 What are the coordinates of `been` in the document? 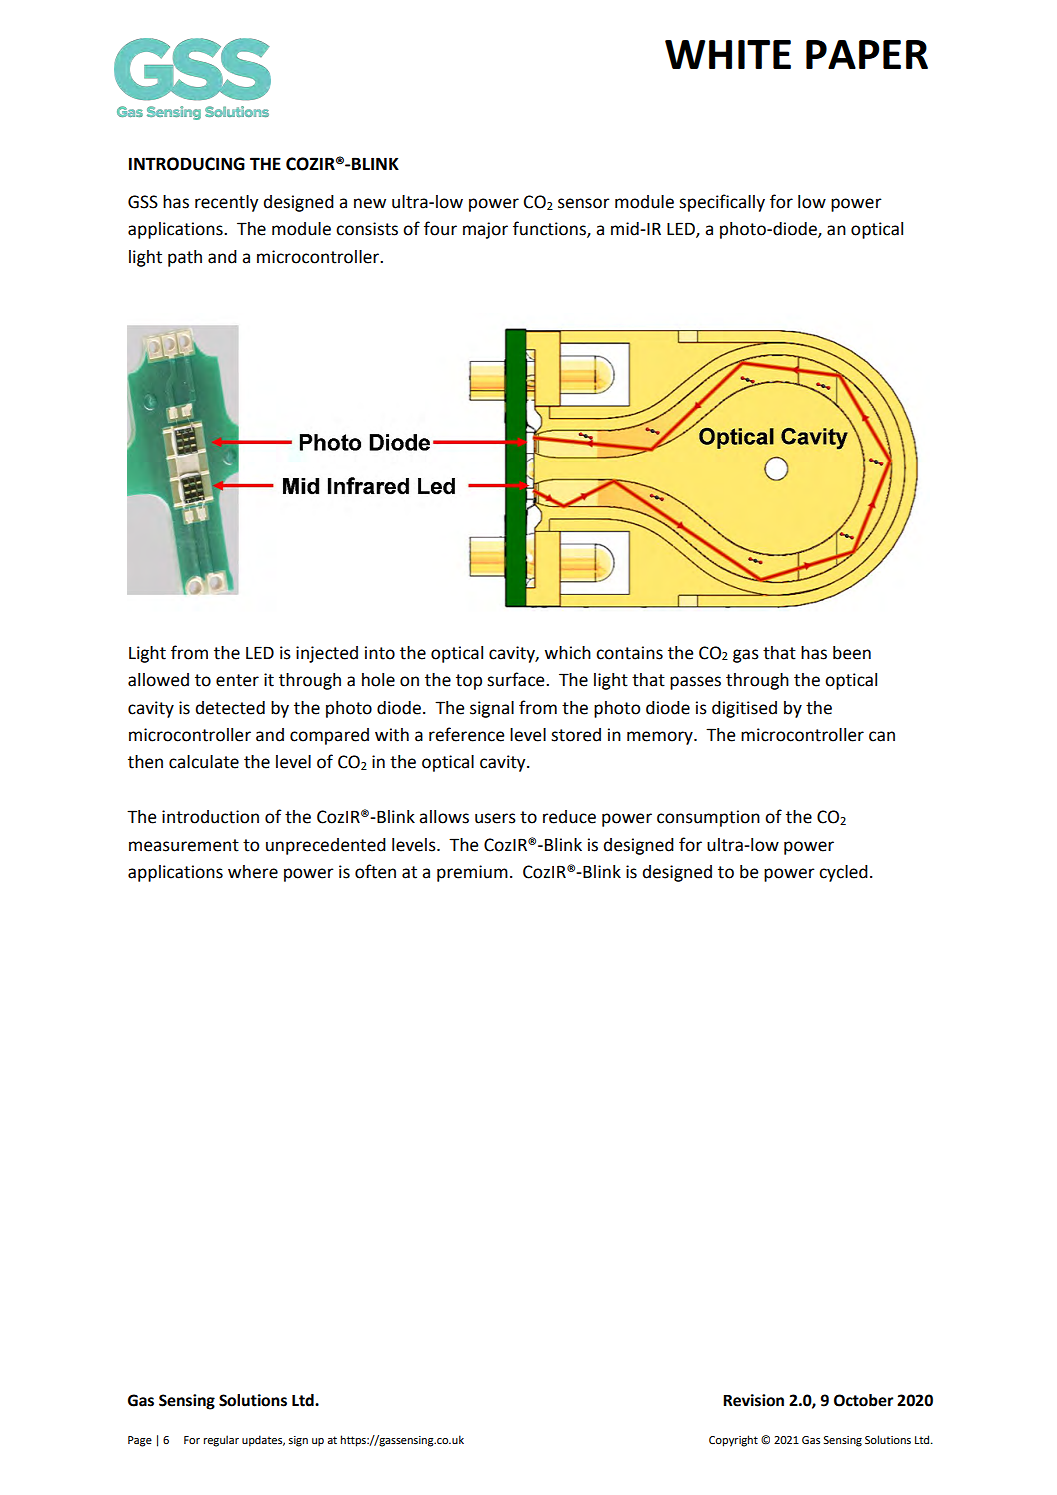 It's located at (852, 653).
